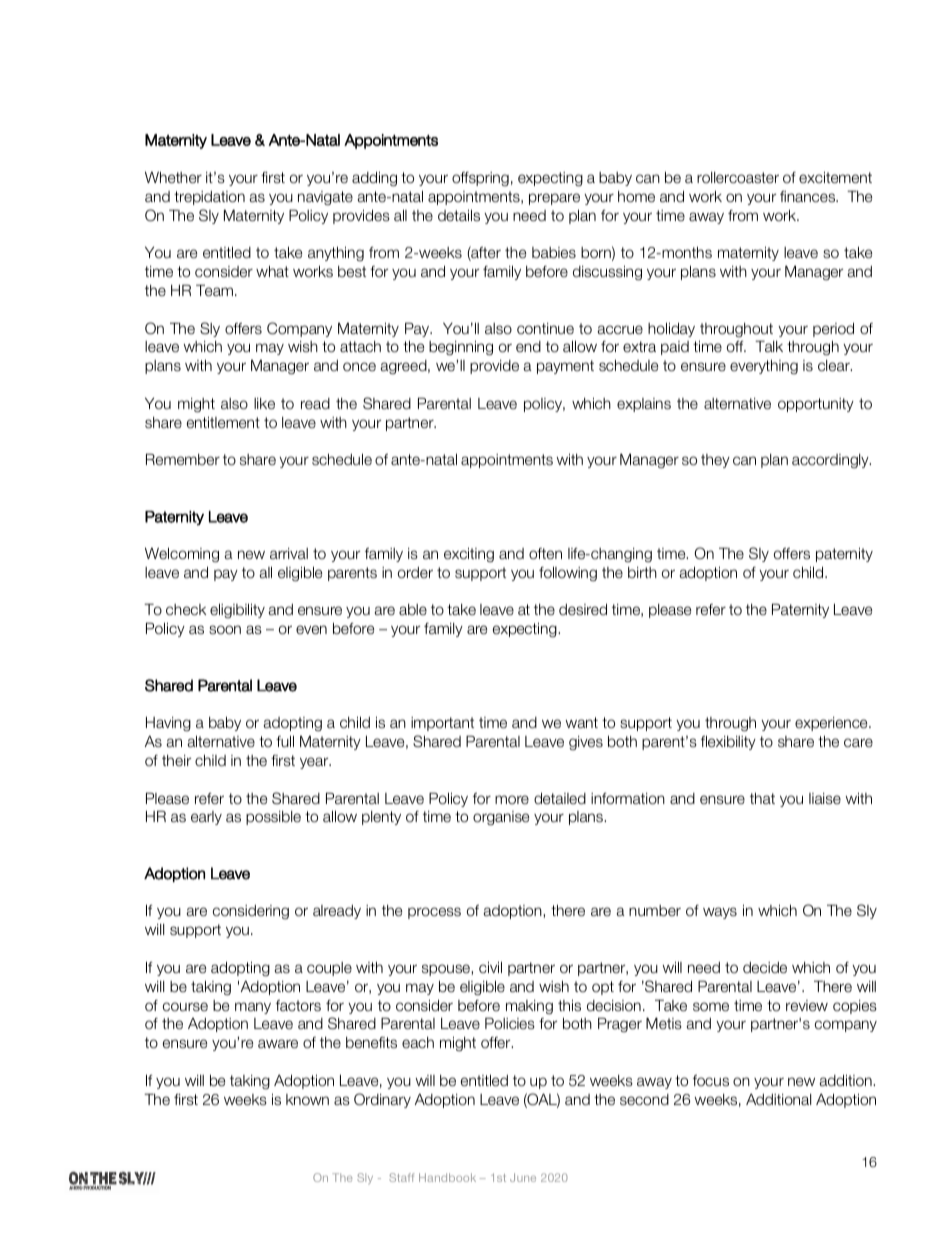 This document has height=1233, width=952. I want to click on experience, so click(832, 724).
